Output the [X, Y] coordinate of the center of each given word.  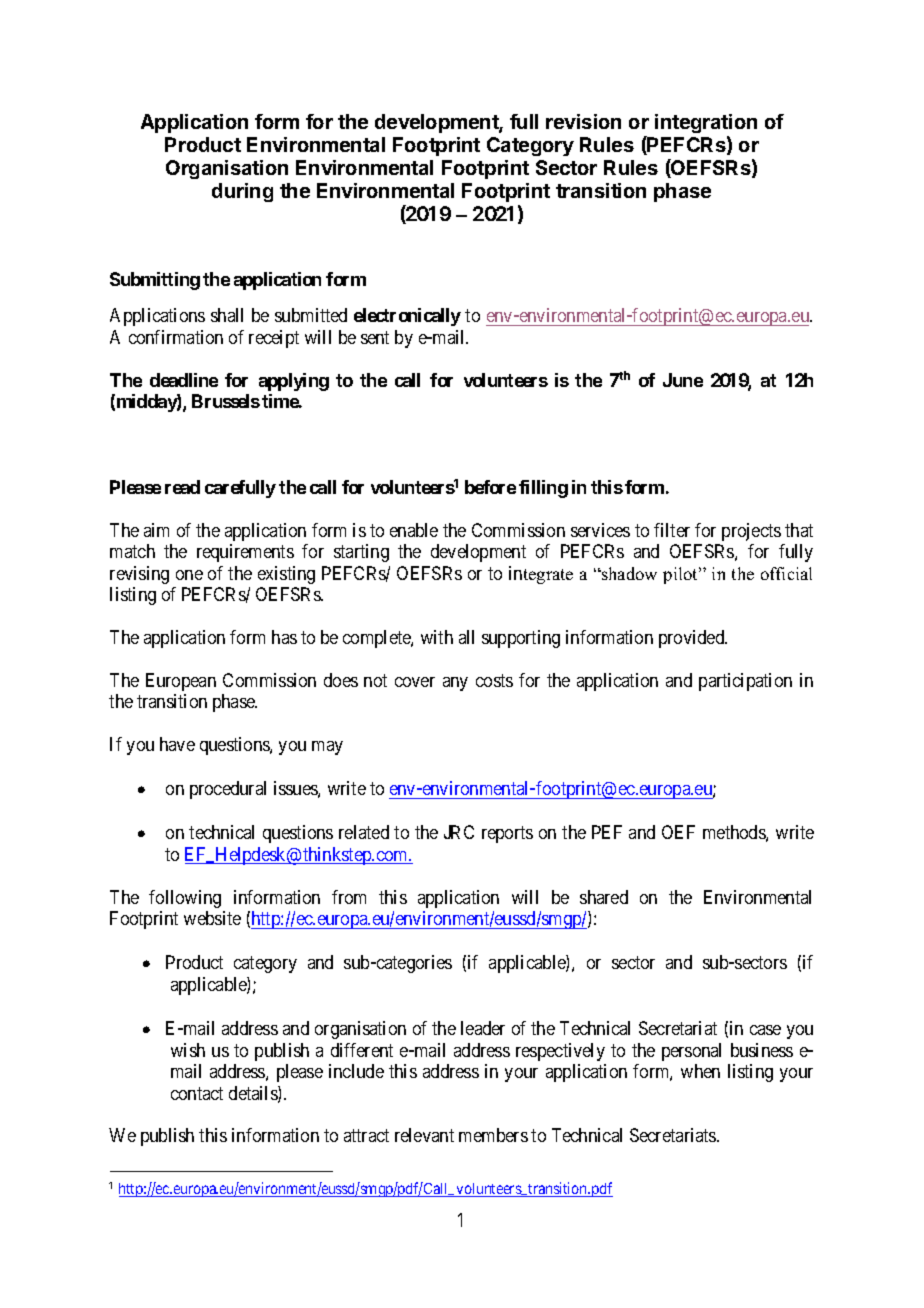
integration [706, 123]
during [242, 192]
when [700, 1071]
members [493, 1135]
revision [583, 121]
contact [197, 1093]
